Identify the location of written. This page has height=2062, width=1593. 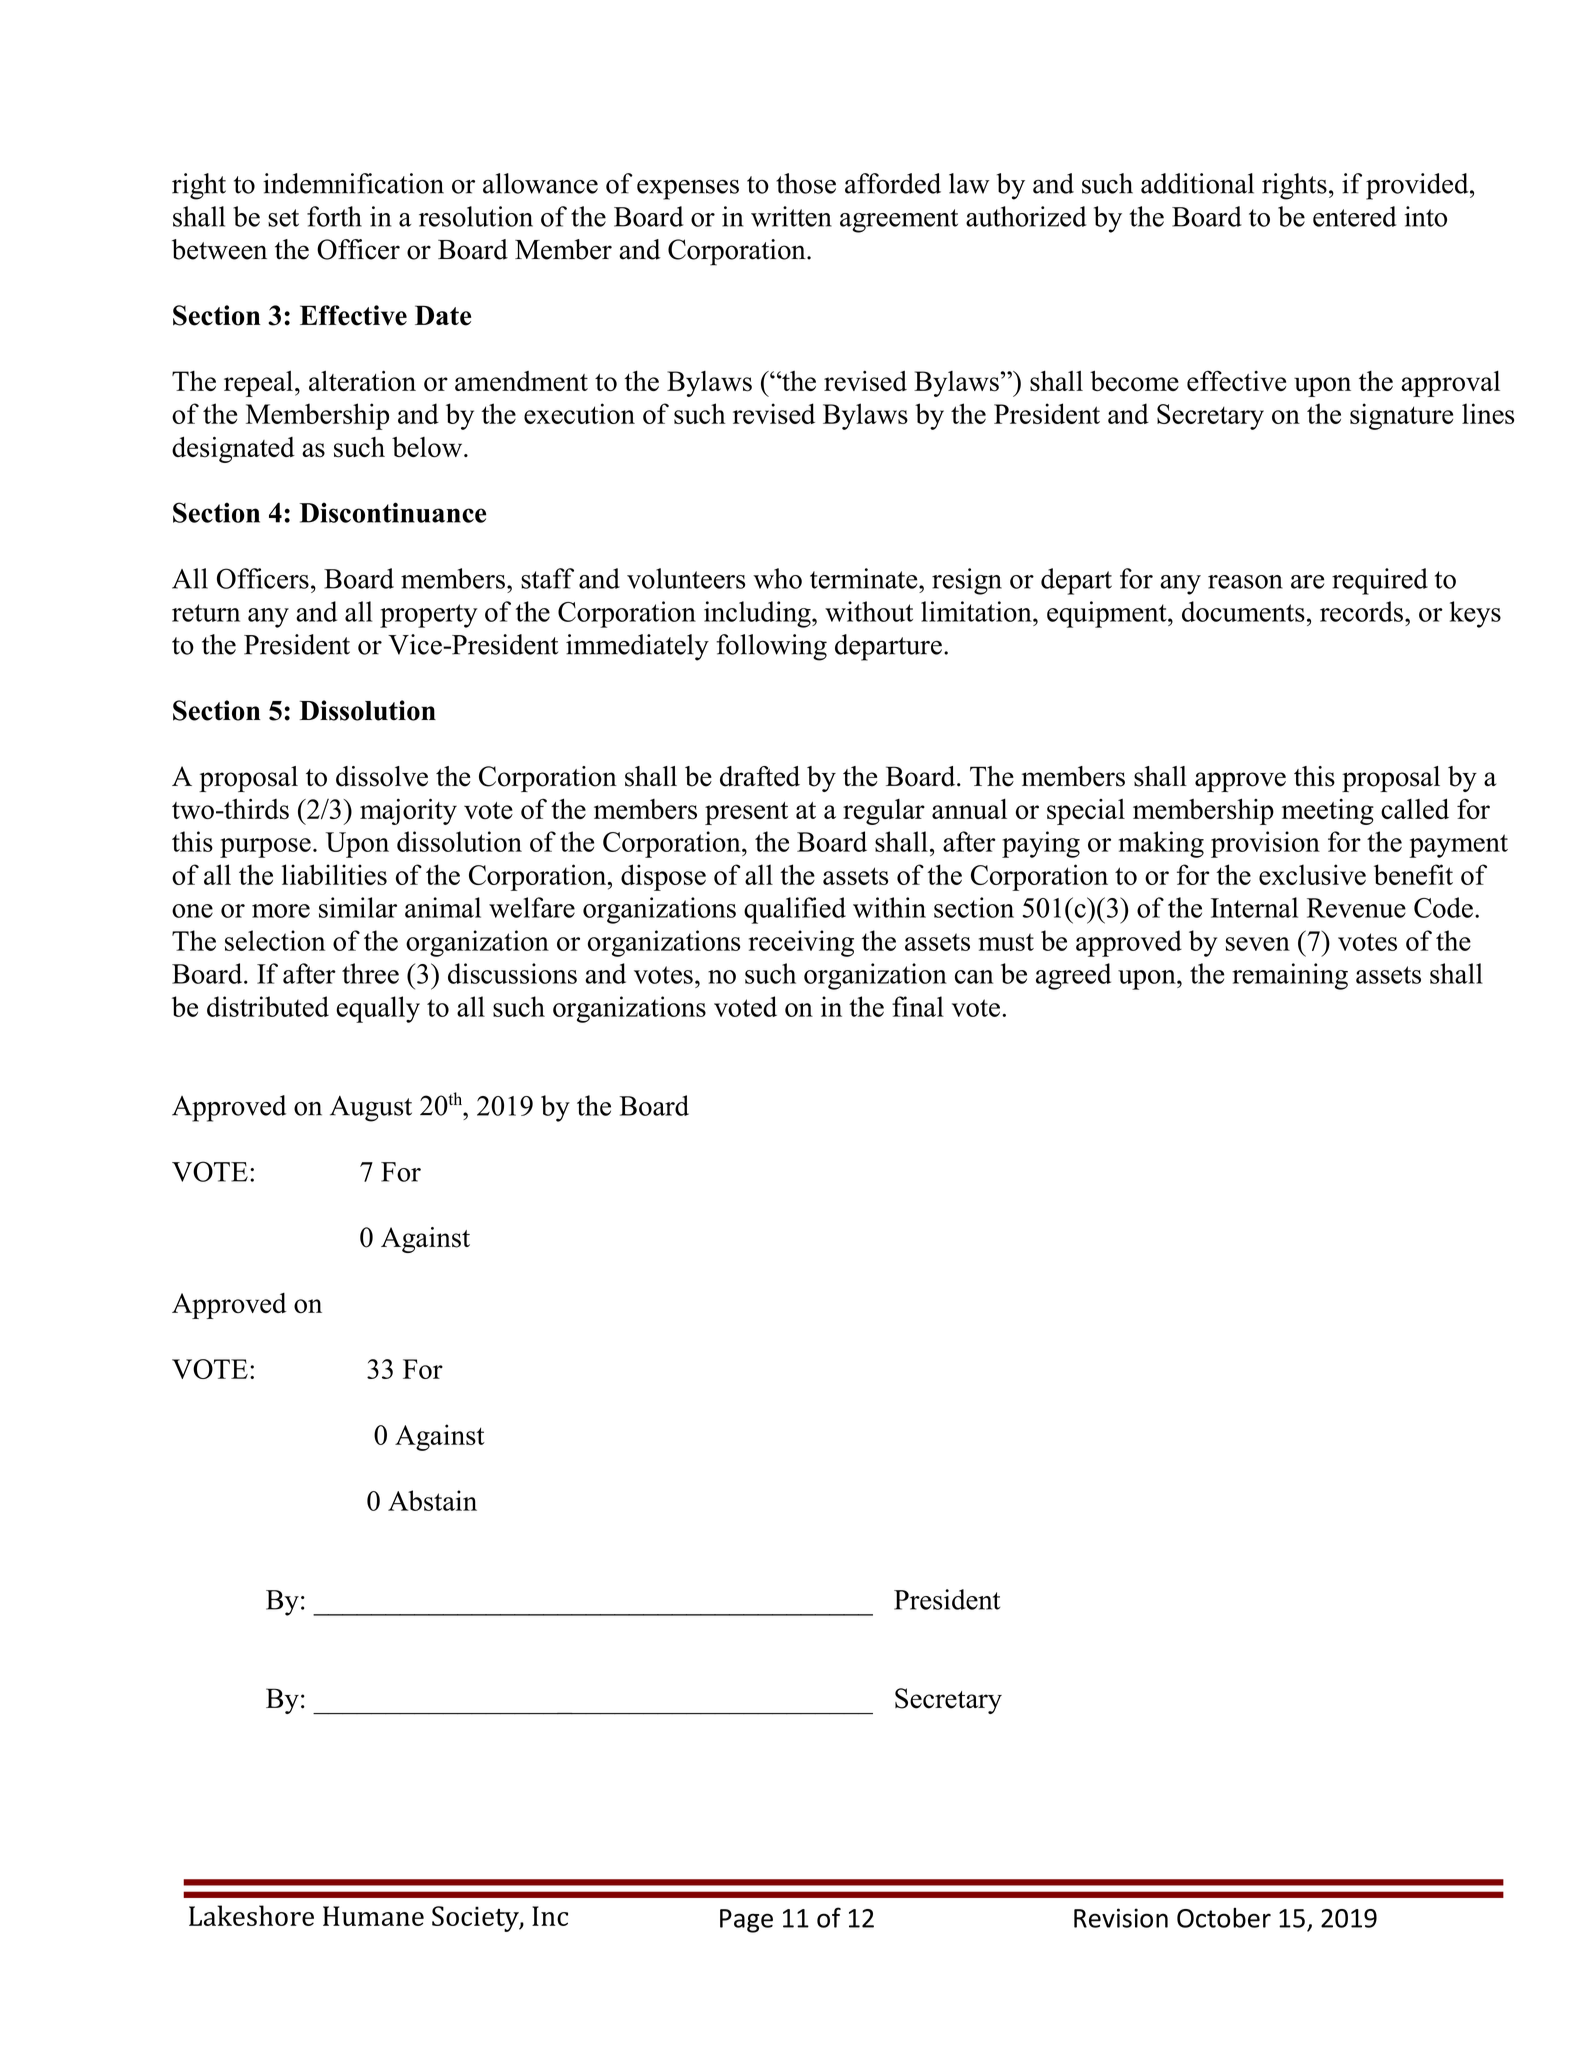
(791, 216).
